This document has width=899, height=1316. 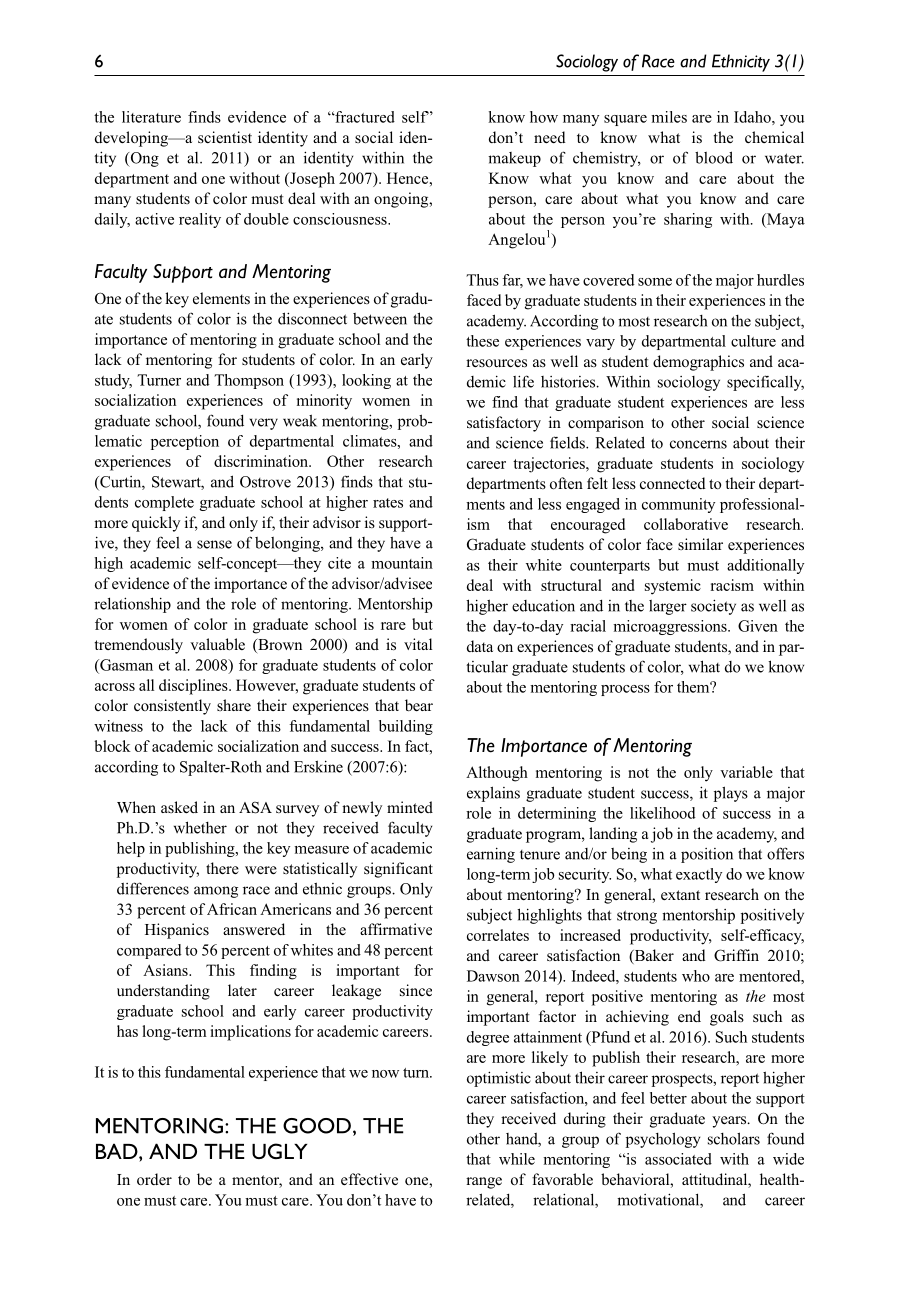 I want to click on data, so click(x=480, y=646).
